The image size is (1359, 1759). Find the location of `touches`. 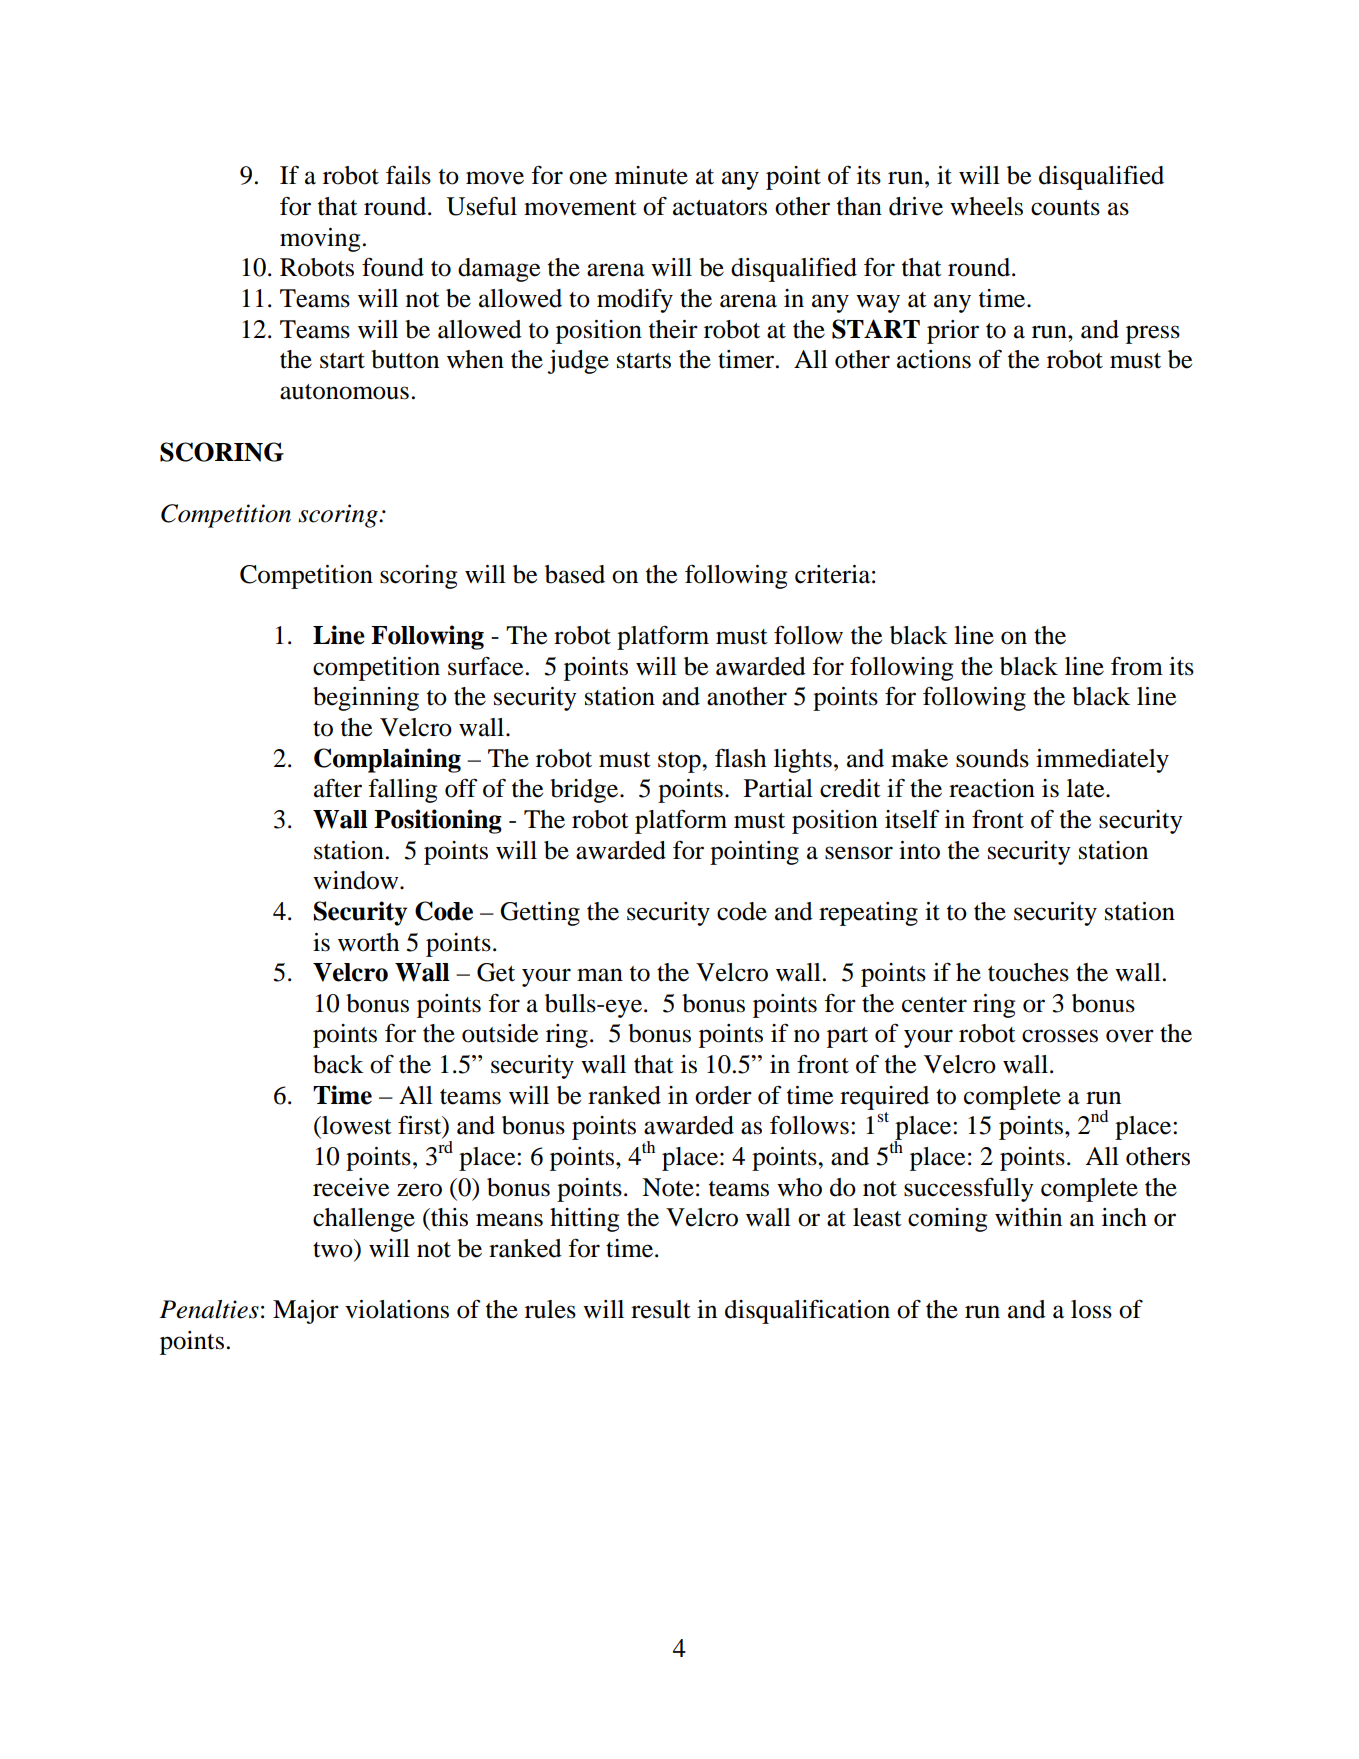

touches is located at coordinates (1028, 972).
